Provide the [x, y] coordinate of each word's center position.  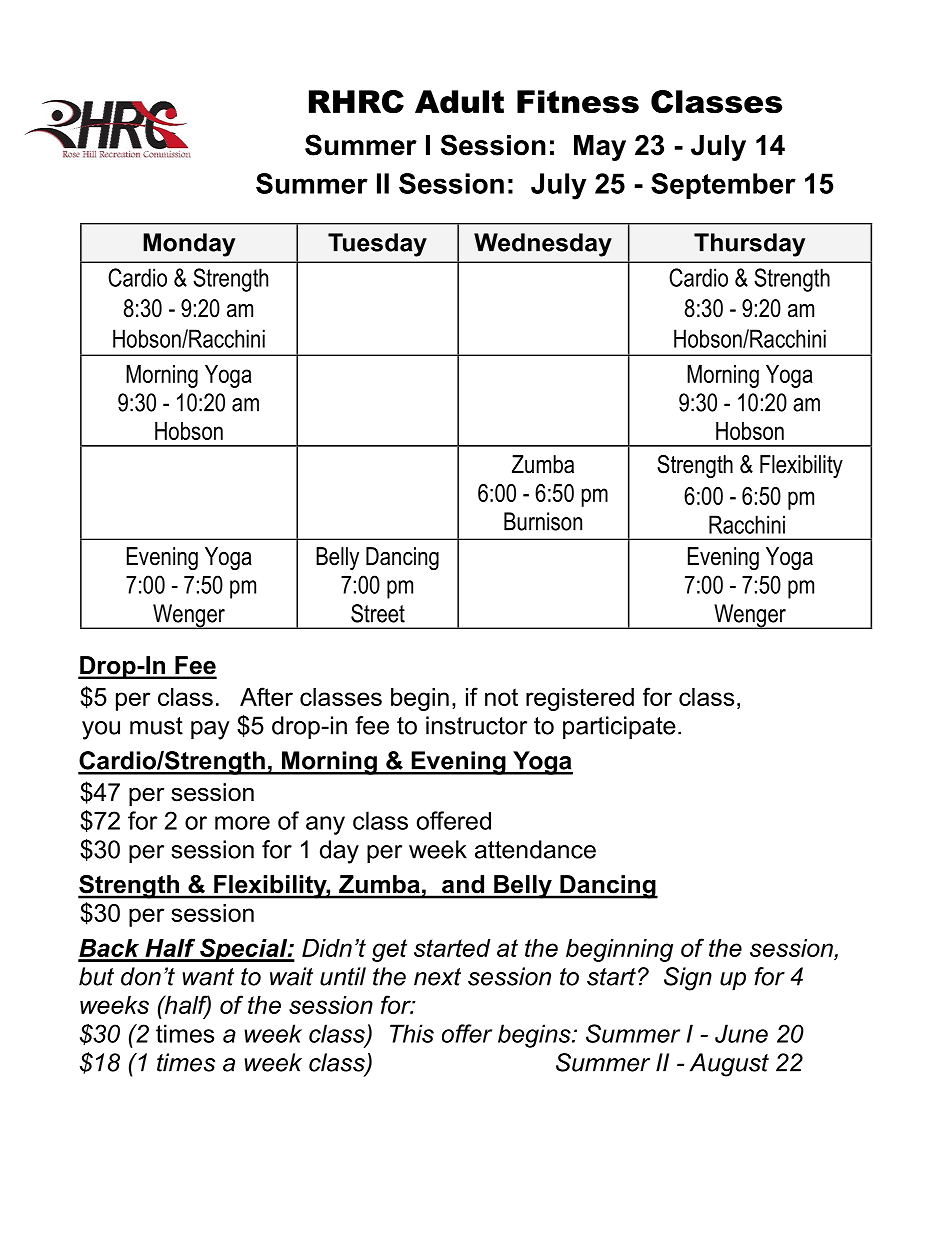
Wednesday [543, 245]
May [600, 148]
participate [619, 727]
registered [580, 699]
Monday [189, 245]
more [242, 823]
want [208, 977]
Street [378, 613]
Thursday [749, 245]
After [266, 696]
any [325, 825]
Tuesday [377, 245]
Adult [459, 101]
